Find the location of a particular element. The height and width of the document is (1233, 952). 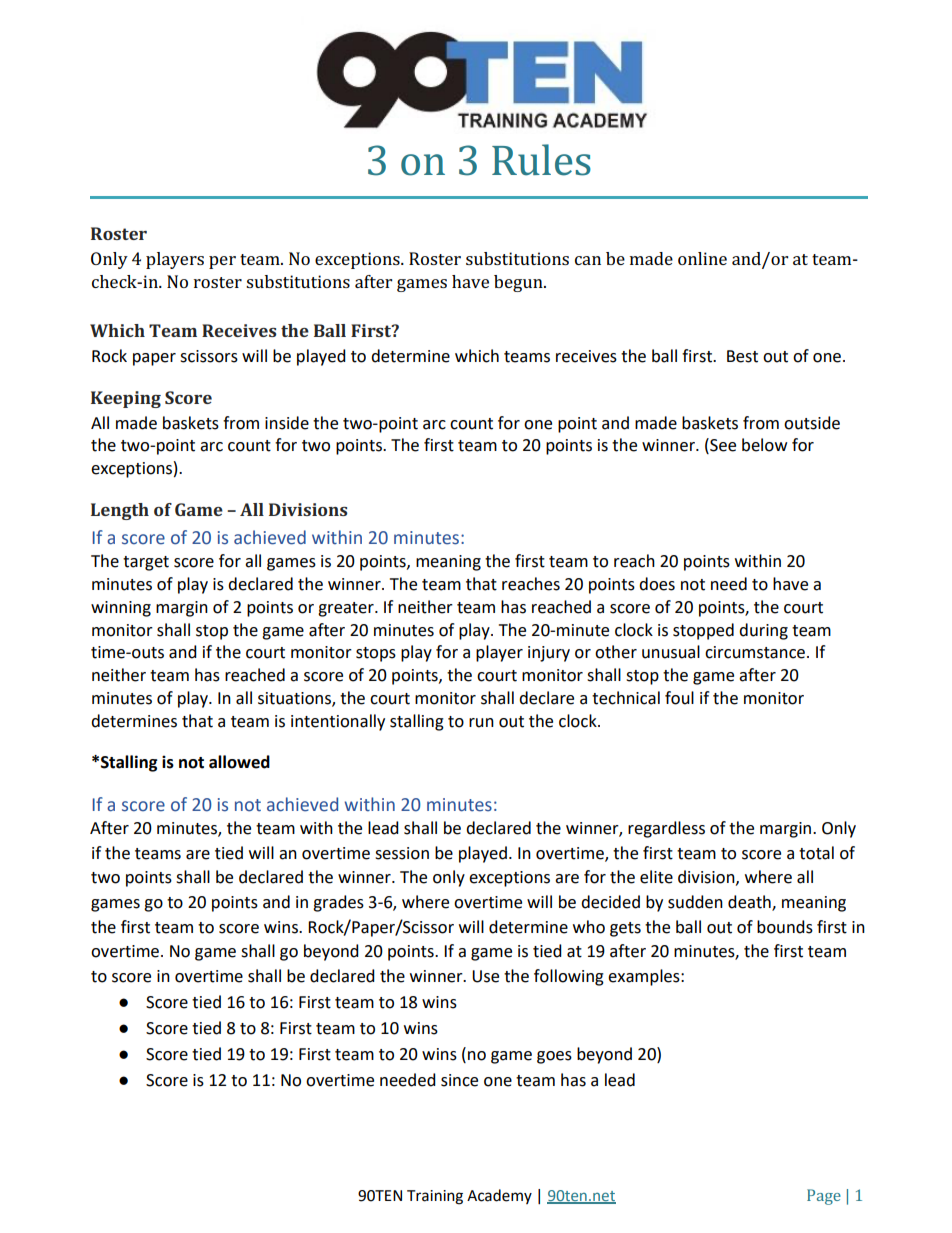

begun is located at coordinates (519, 283).
